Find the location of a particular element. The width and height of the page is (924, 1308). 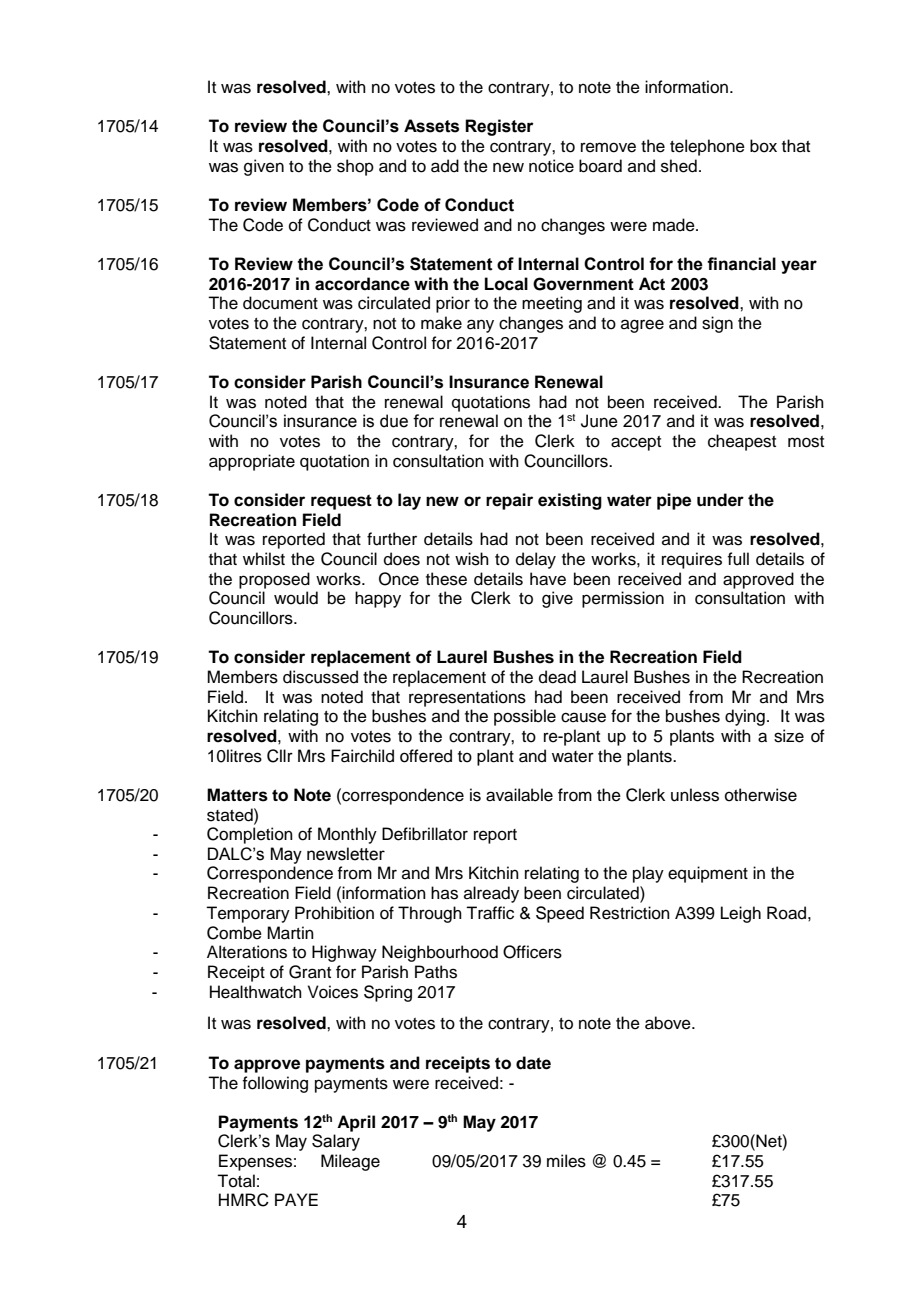

discussed is located at coordinates (320, 677).
